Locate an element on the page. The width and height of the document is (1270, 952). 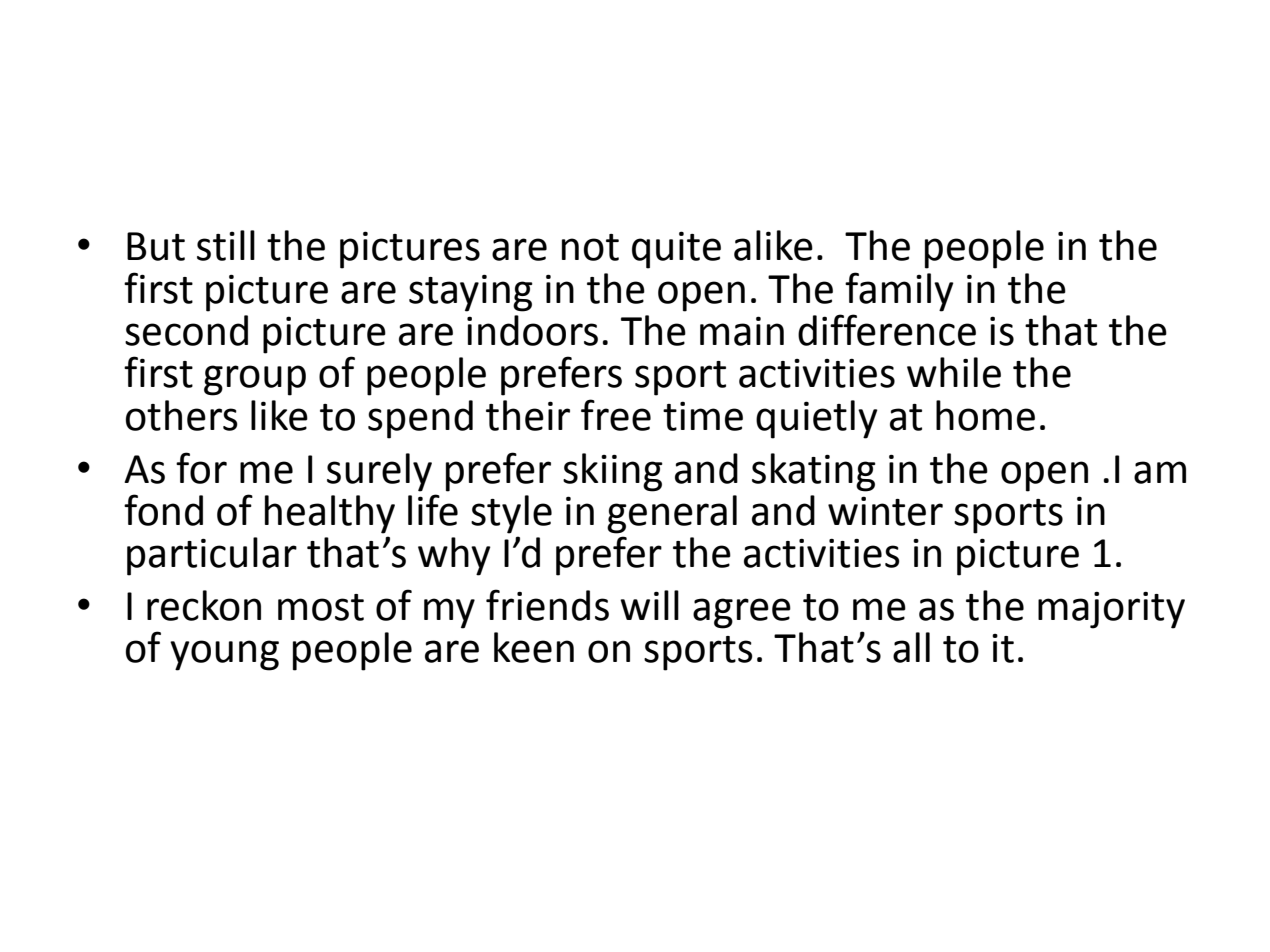
young is located at coordinates (224, 655).
